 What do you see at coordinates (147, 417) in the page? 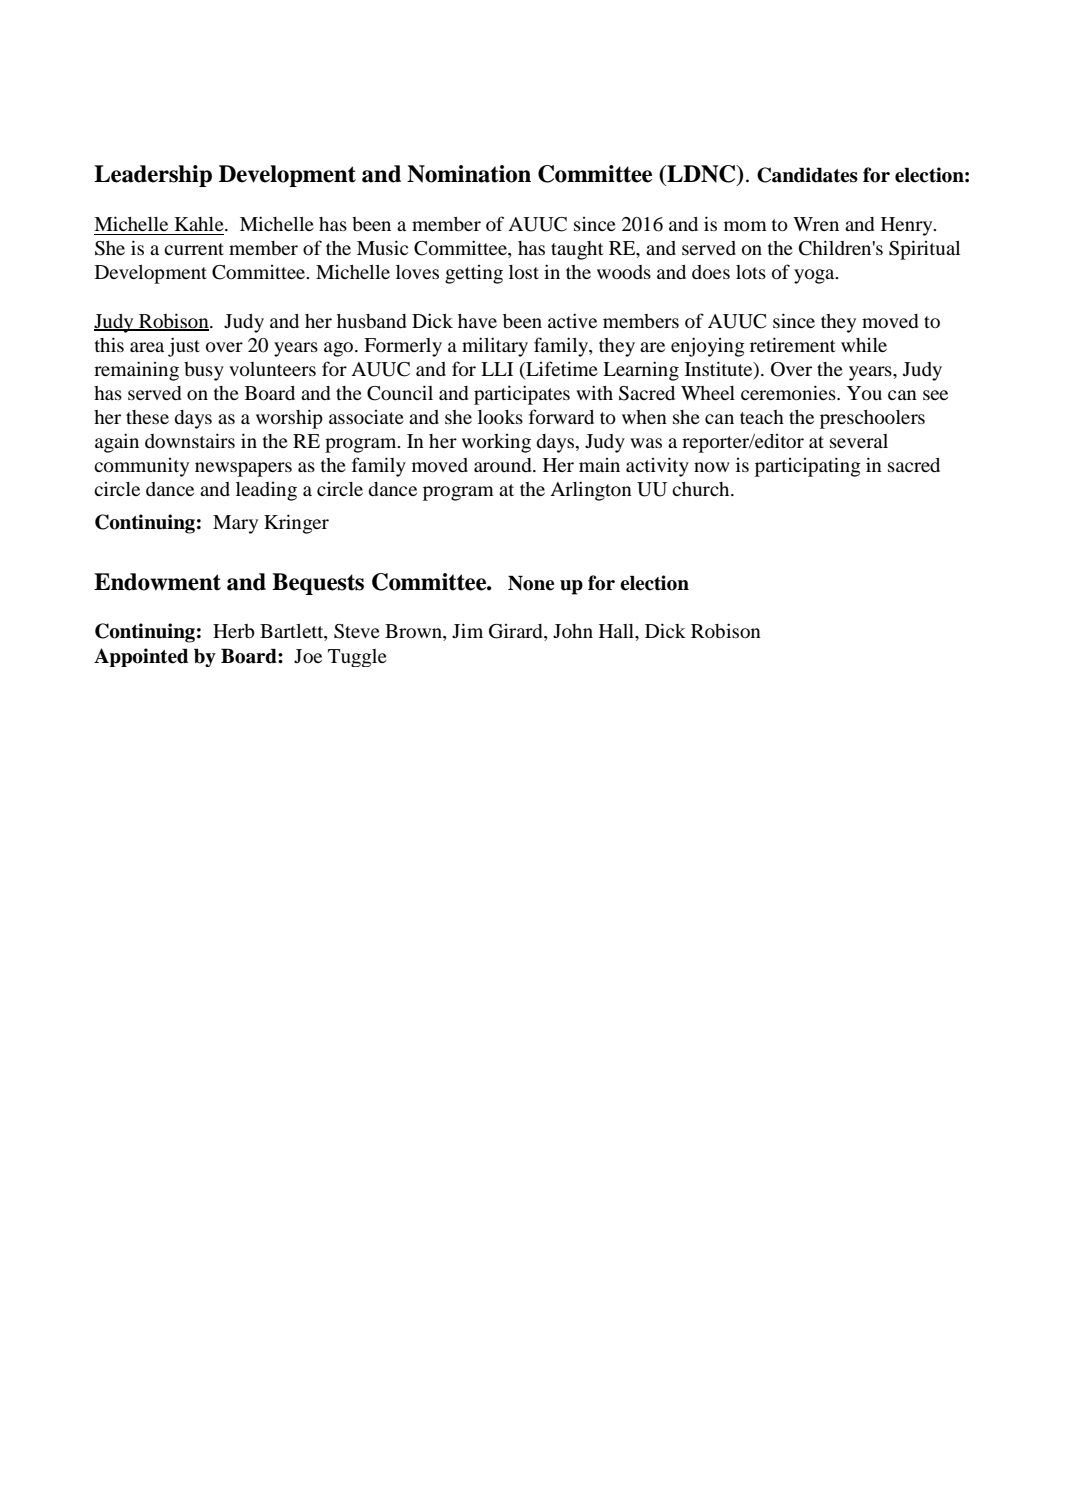
I see `these` at bounding box center [147, 417].
